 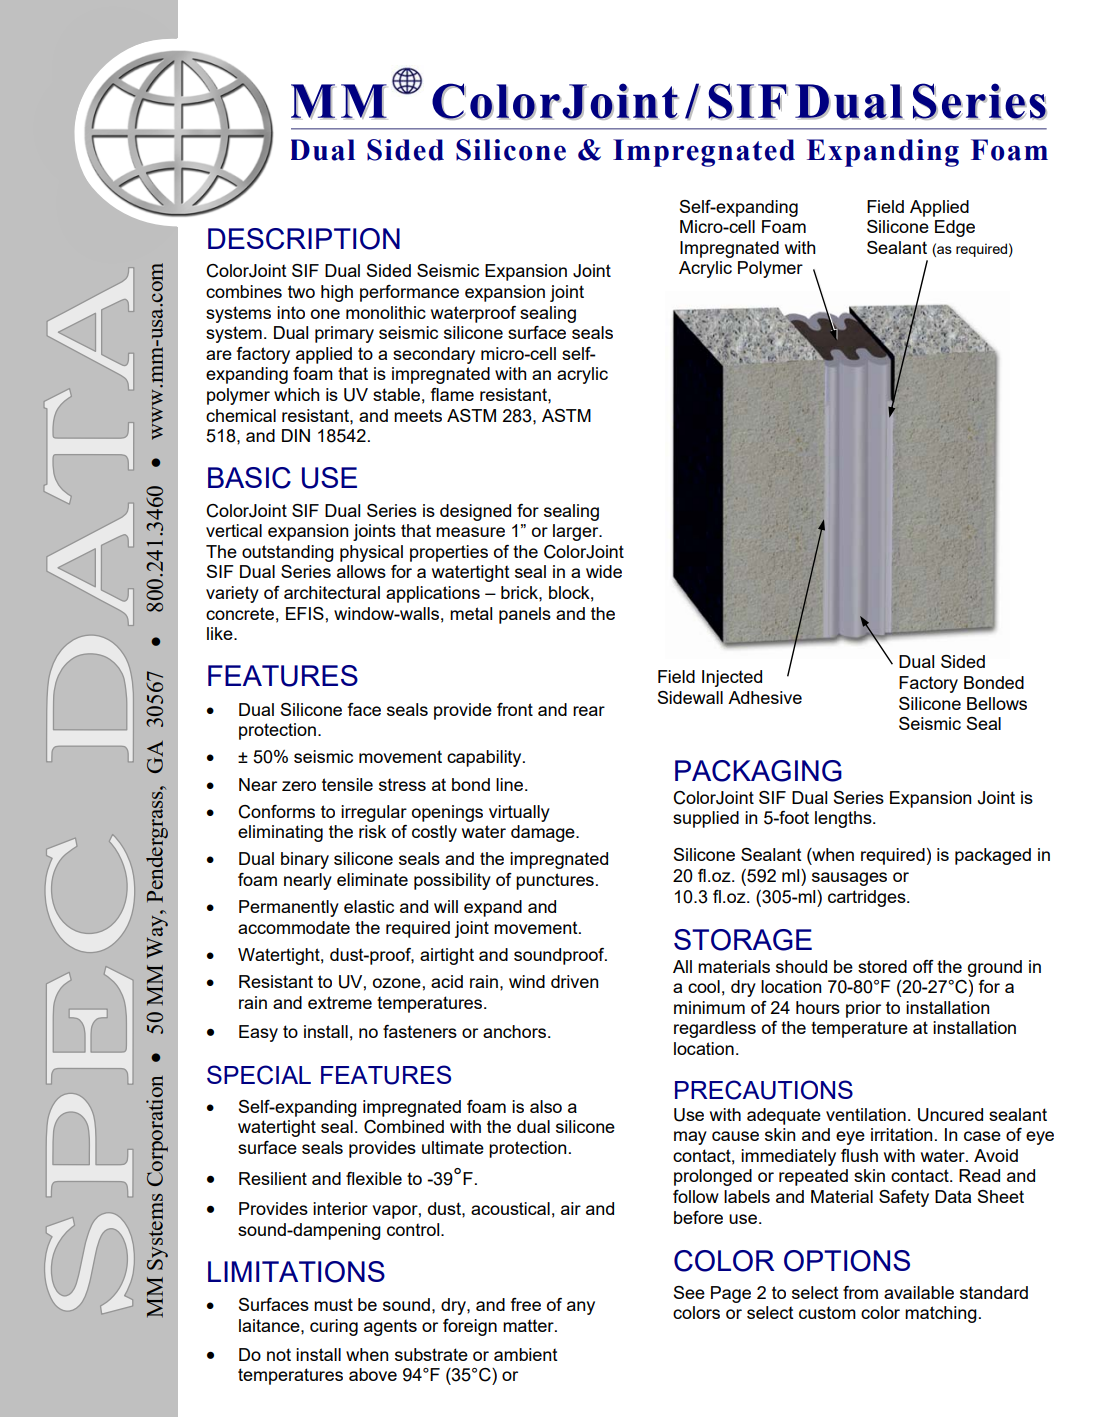 What do you see at coordinates (334, 1327) in the page?
I see `curing` at bounding box center [334, 1327].
